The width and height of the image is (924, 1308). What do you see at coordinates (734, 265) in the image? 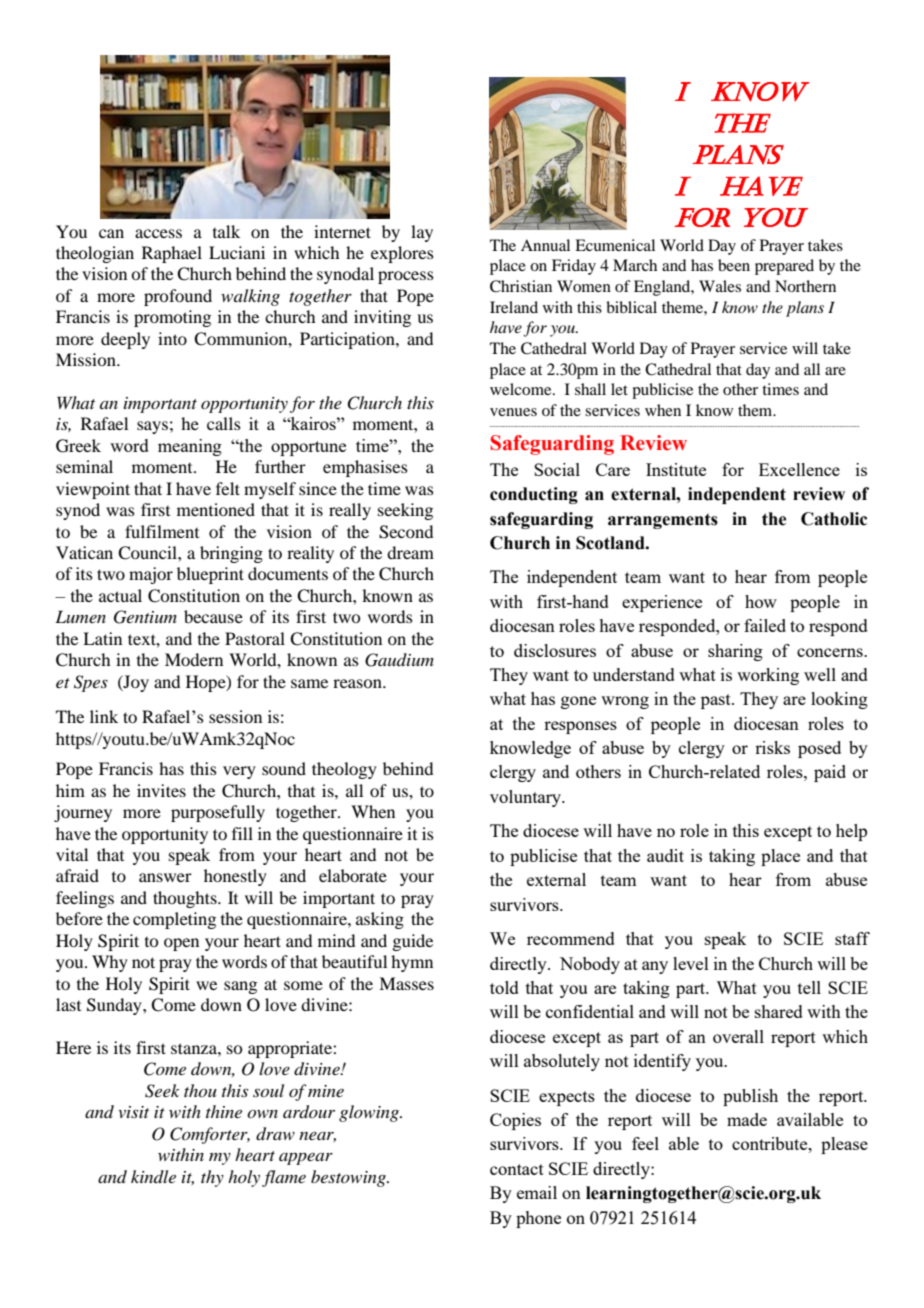
I see `been` at bounding box center [734, 265].
